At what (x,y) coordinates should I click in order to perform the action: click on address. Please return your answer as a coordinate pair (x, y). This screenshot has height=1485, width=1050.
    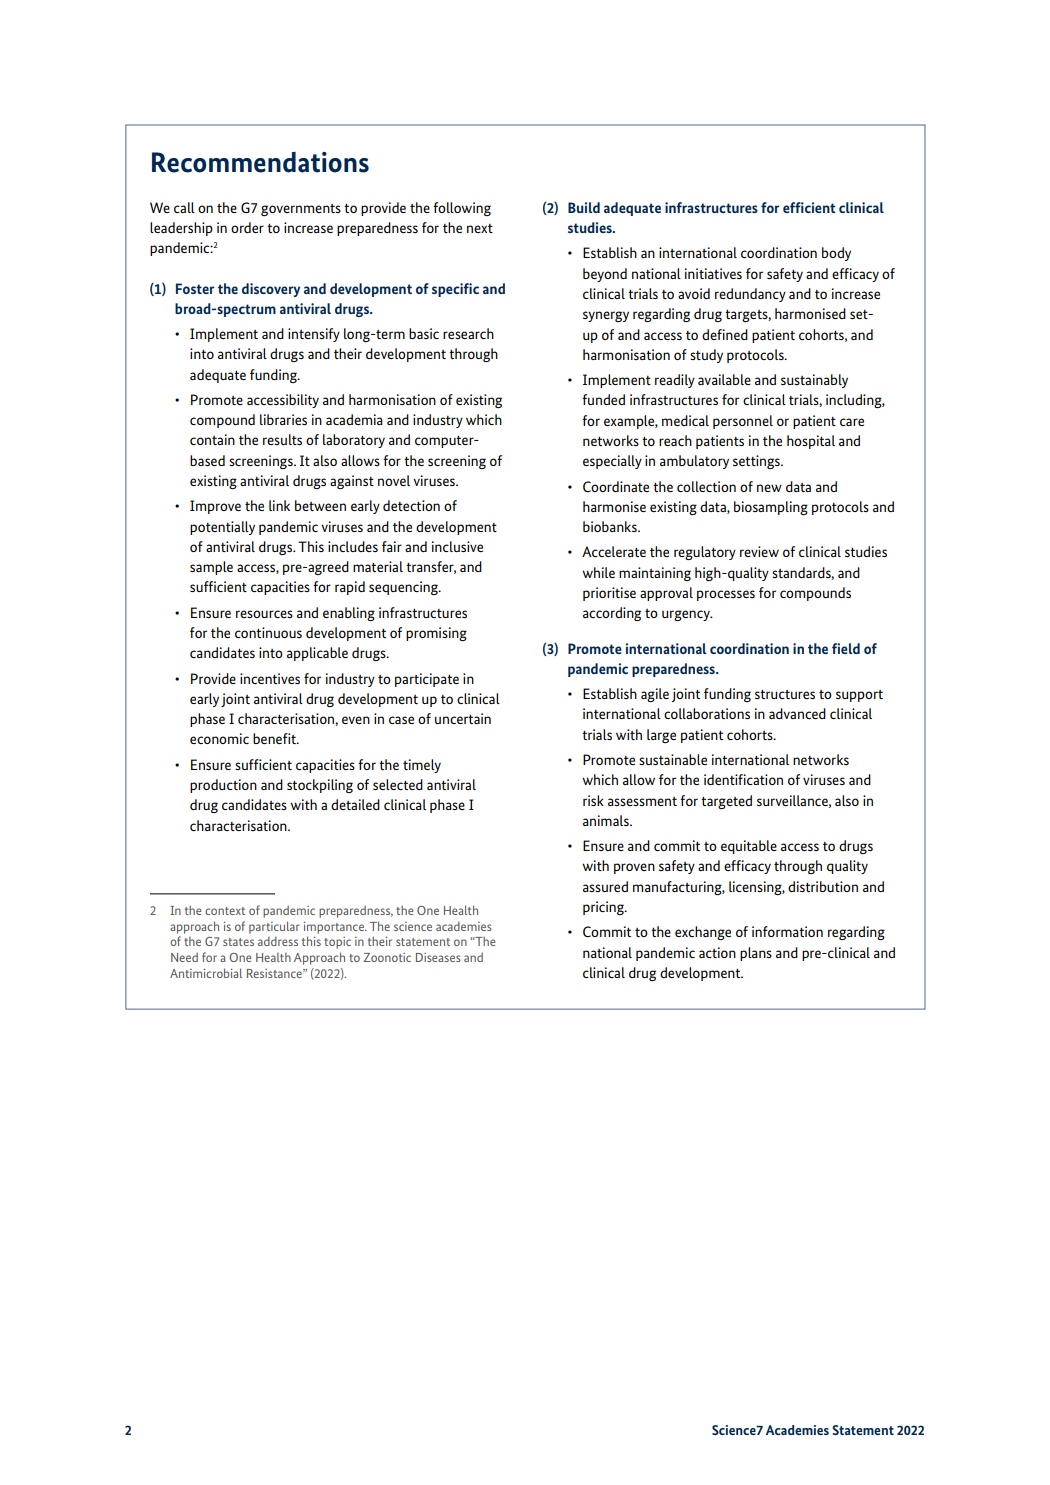
    Looking at the image, I should click on (278, 941).
